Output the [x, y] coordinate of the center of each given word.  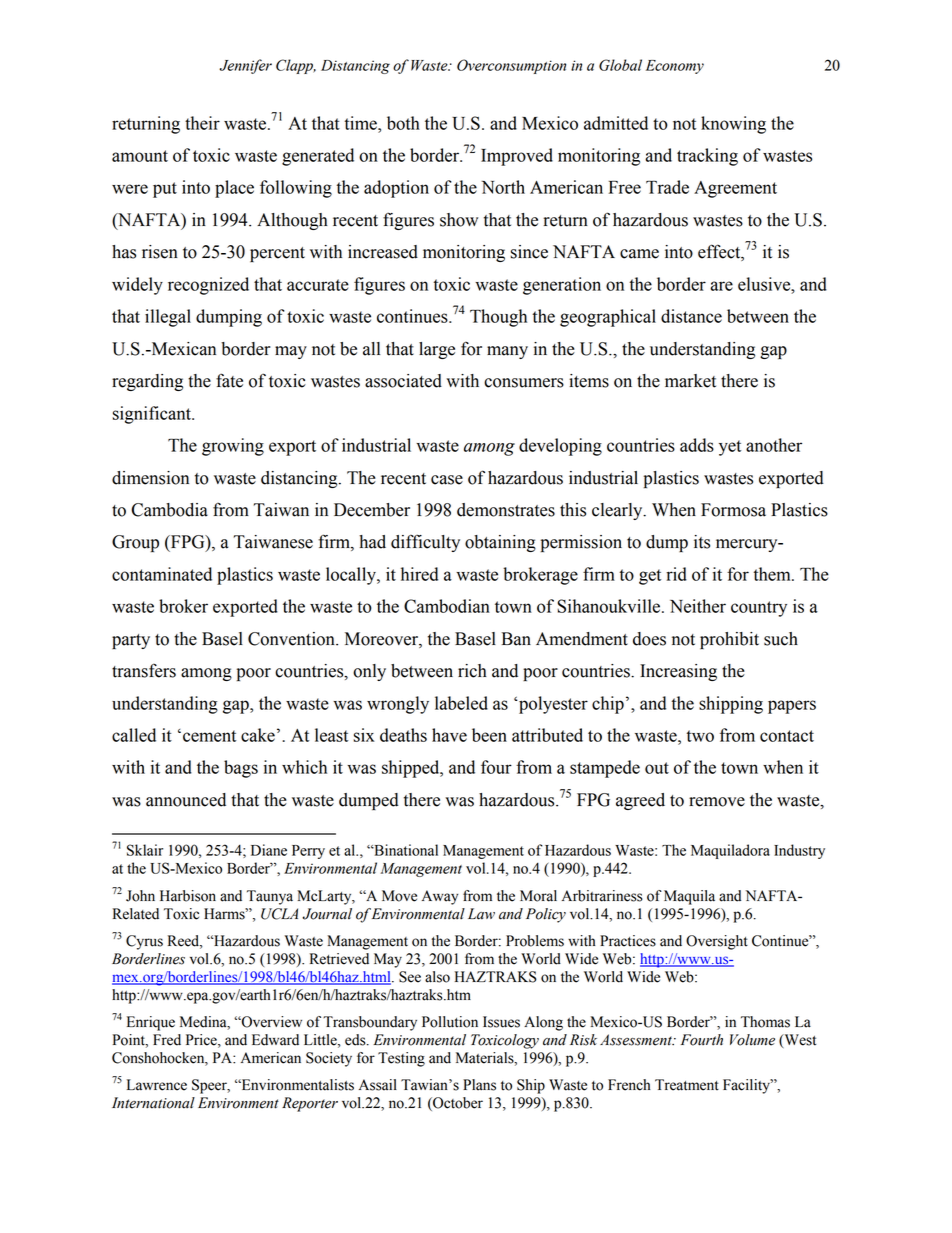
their [202, 123]
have [449, 735]
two [700, 736]
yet [730, 448]
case [447, 480]
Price [202, 1041]
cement [209, 736]
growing [233, 447]
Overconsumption [511, 66]
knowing [733, 125]
